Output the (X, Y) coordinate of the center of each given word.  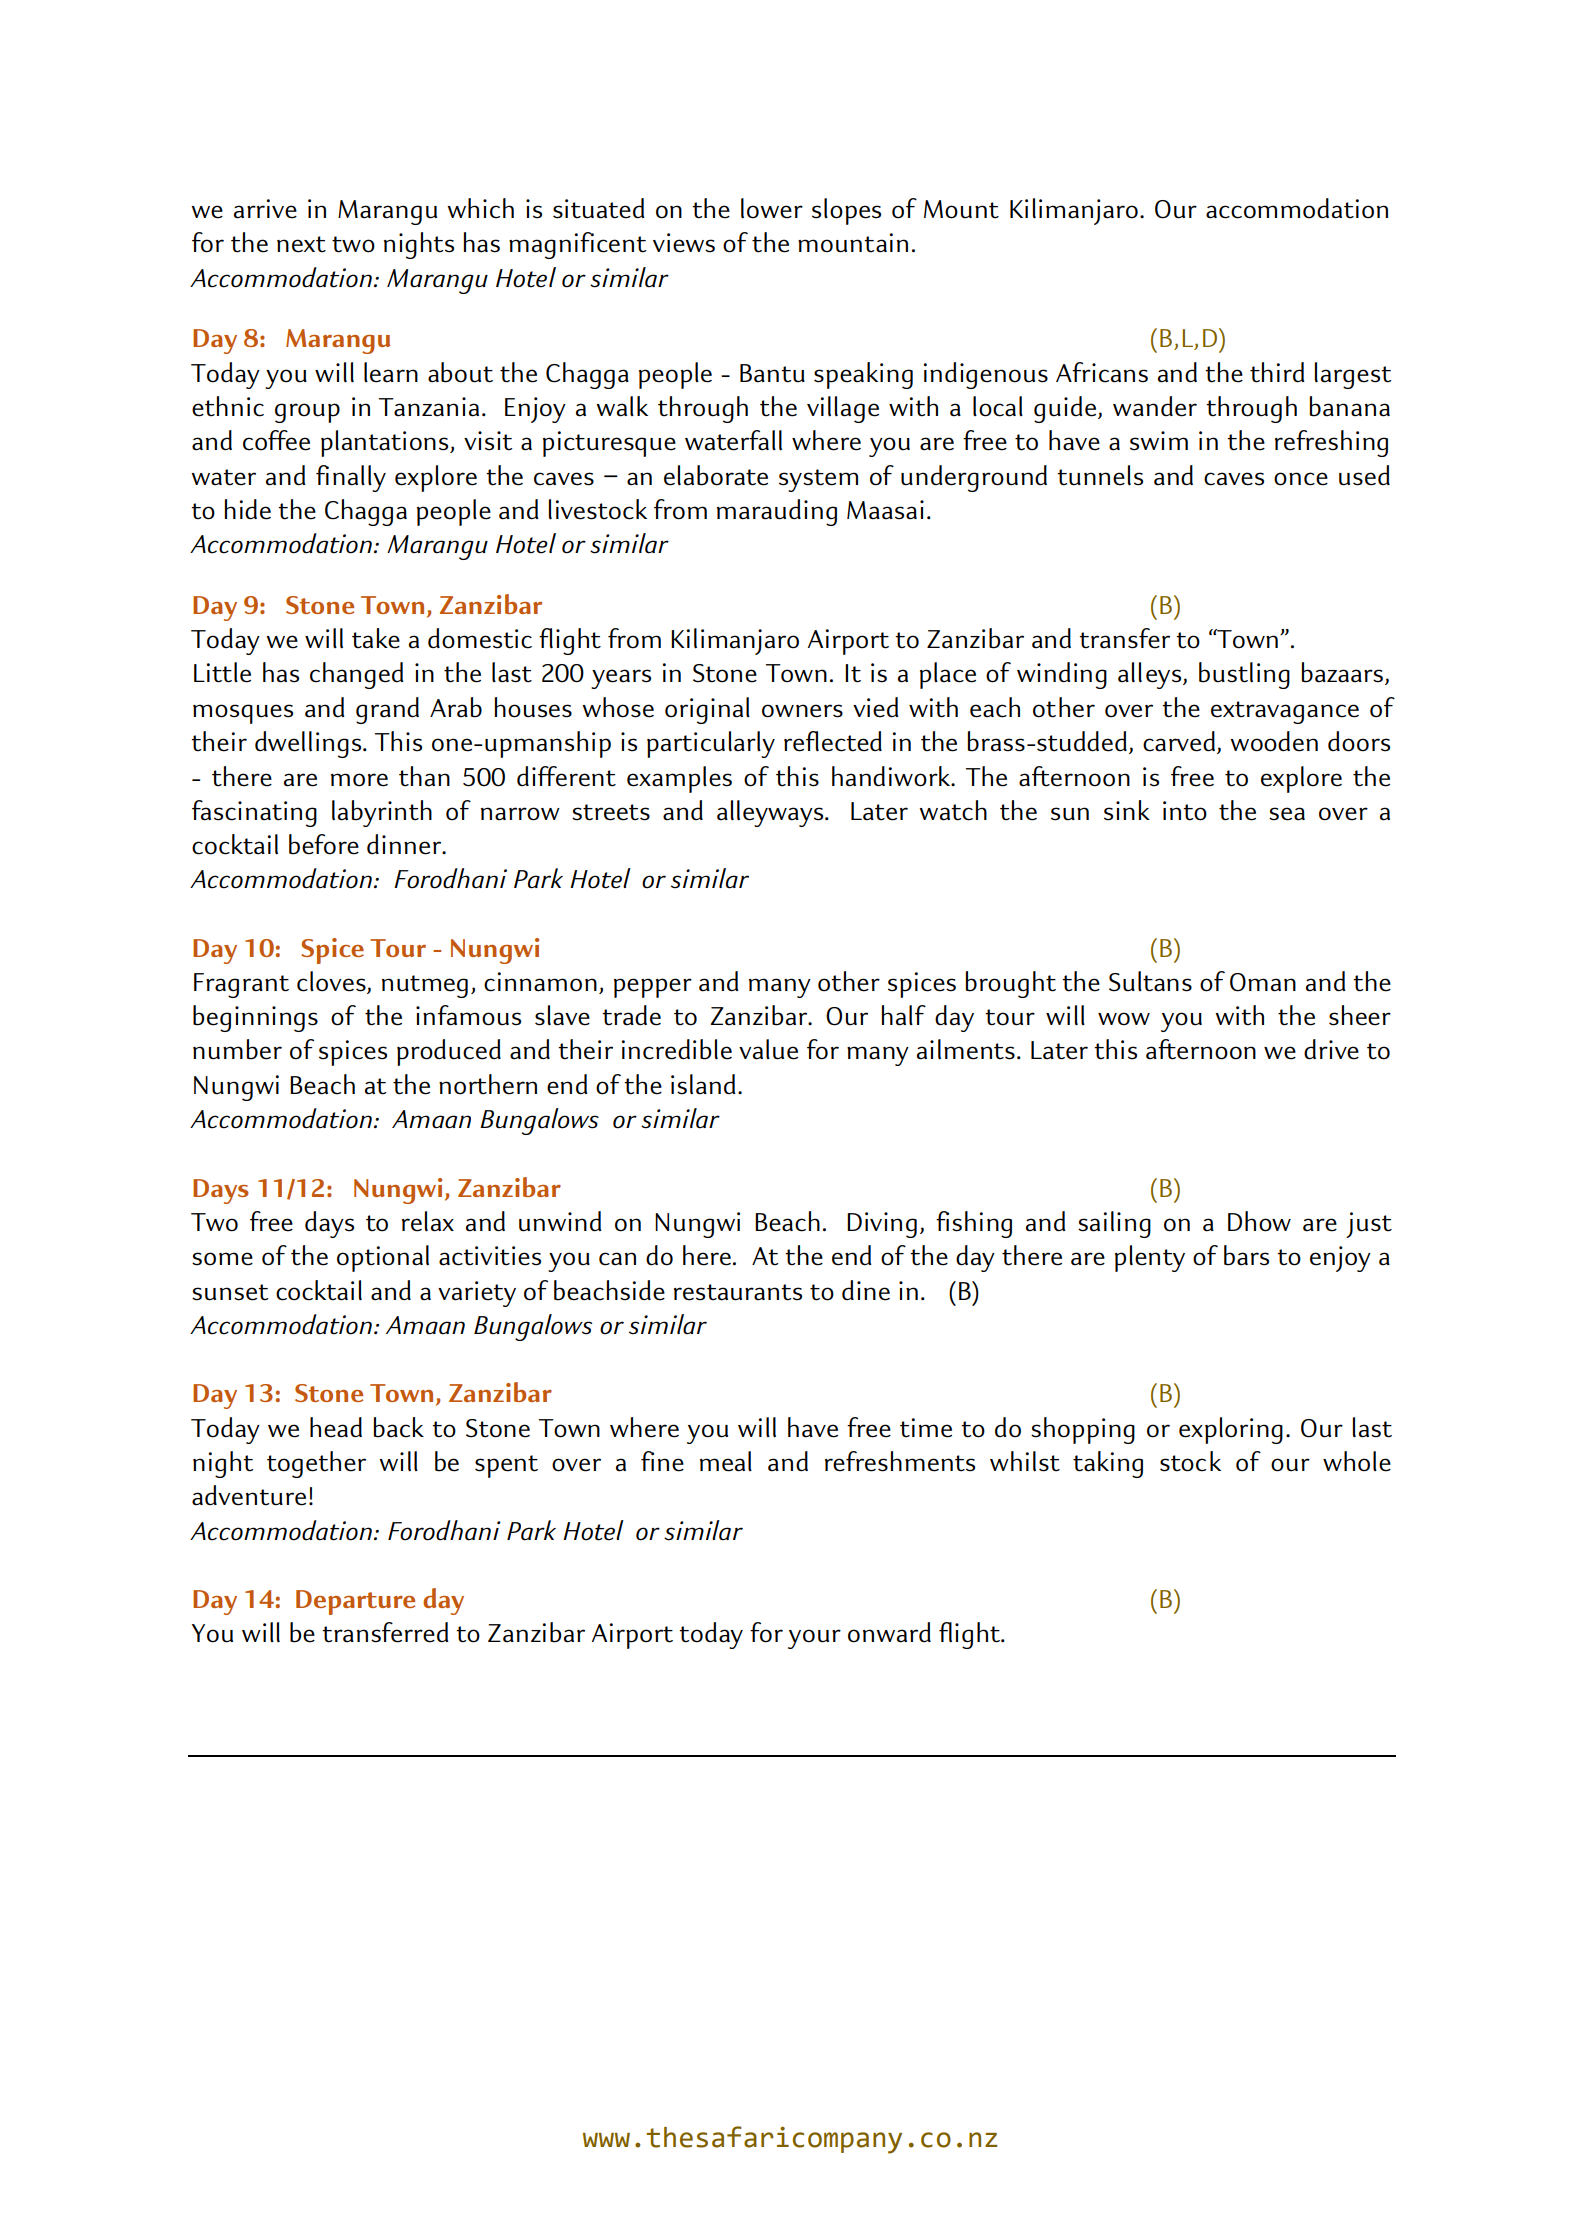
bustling (1244, 675)
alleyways (771, 813)
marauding (777, 512)
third (1277, 372)
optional (383, 1258)
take (376, 638)
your (814, 1639)
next (301, 244)
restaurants (738, 1292)
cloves (332, 982)
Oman (1263, 982)
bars (1246, 1255)
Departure (355, 1602)
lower (772, 208)
